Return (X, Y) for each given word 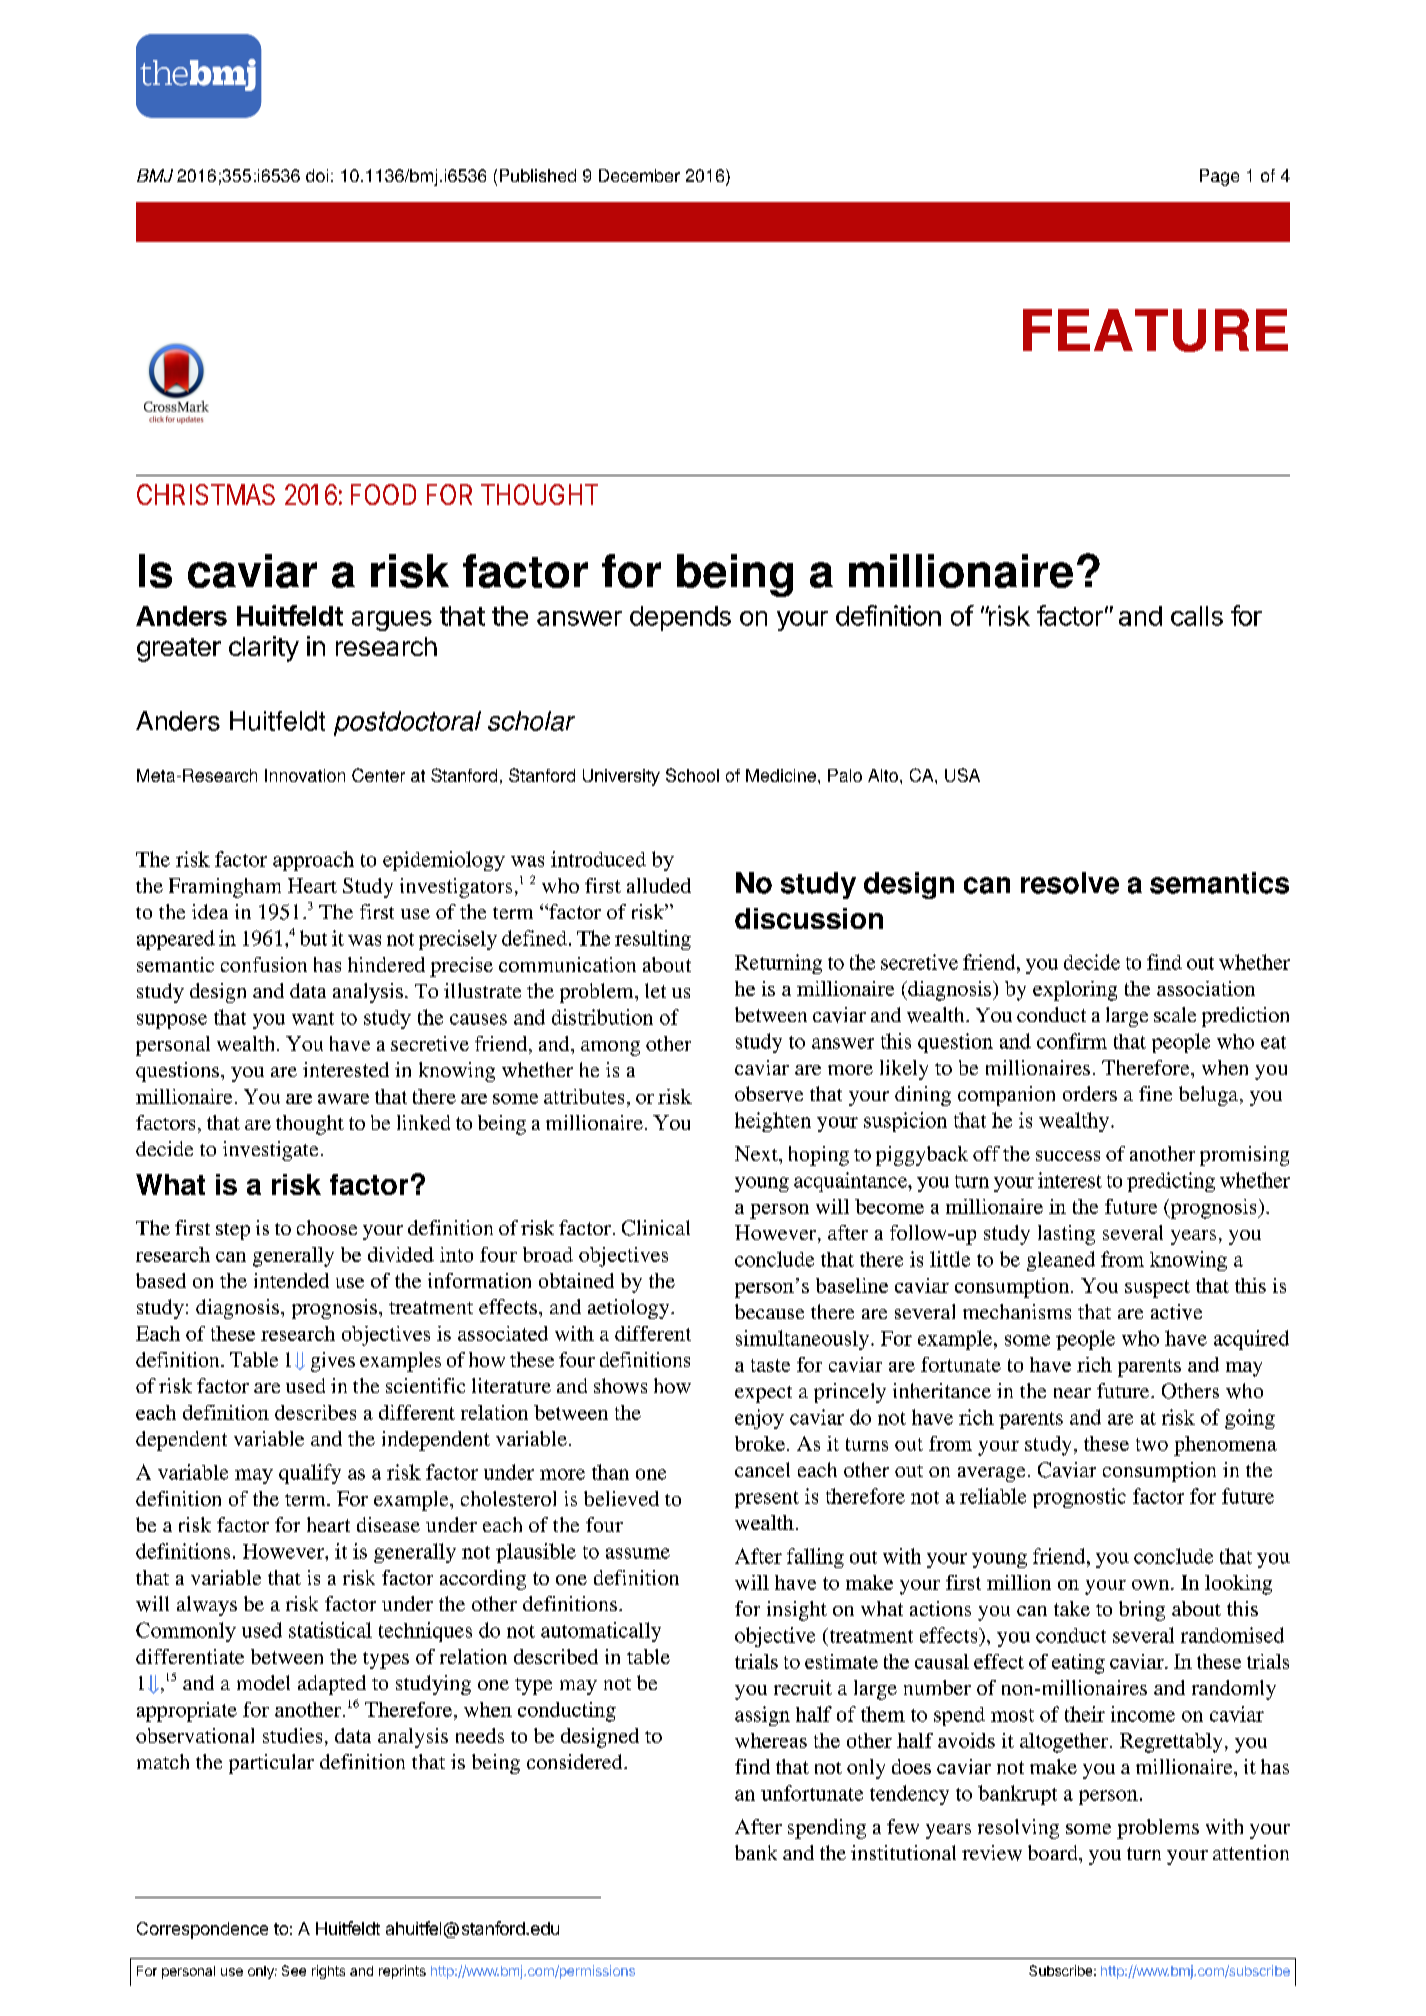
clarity (264, 649)
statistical (330, 1630)
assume (638, 1553)
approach (313, 861)
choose (327, 1227)
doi (317, 175)
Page (1219, 177)
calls (1197, 616)
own (1152, 1585)
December (639, 175)
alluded (659, 885)
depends (680, 618)
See (294, 1970)
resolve (1070, 883)
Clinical (656, 1228)
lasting (1066, 1235)
